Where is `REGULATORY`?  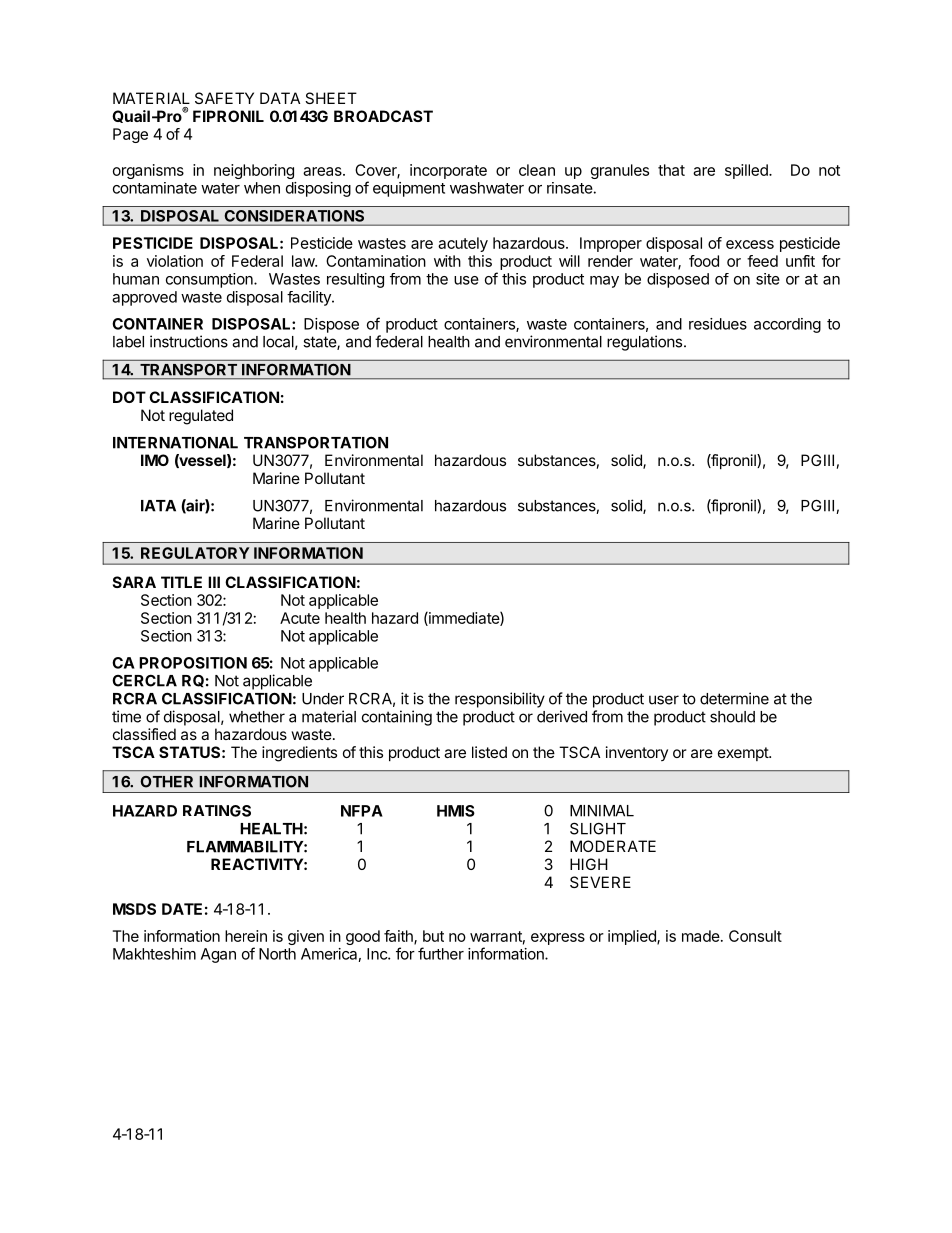
REGULATORY is located at coordinates (195, 553).
